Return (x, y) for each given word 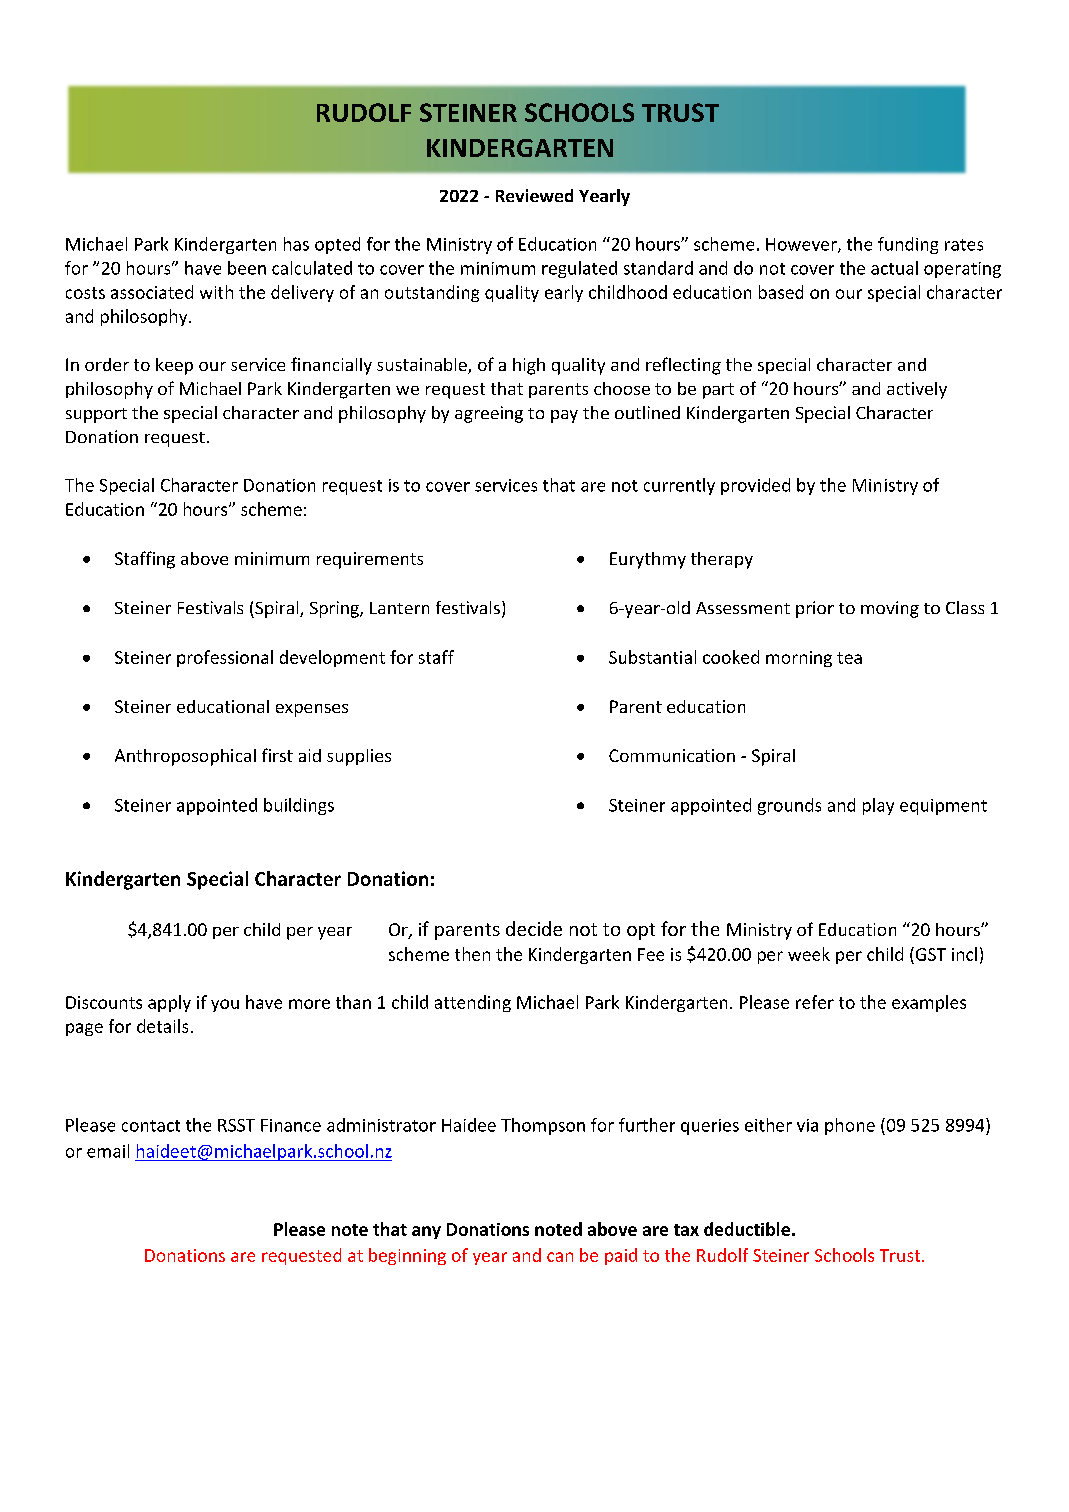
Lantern (399, 608)
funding (908, 245)
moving (890, 609)
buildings (299, 806)
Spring (335, 609)
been (247, 268)
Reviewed (534, 195)
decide (534, 928)
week (809, 954)
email (108, 1151)
